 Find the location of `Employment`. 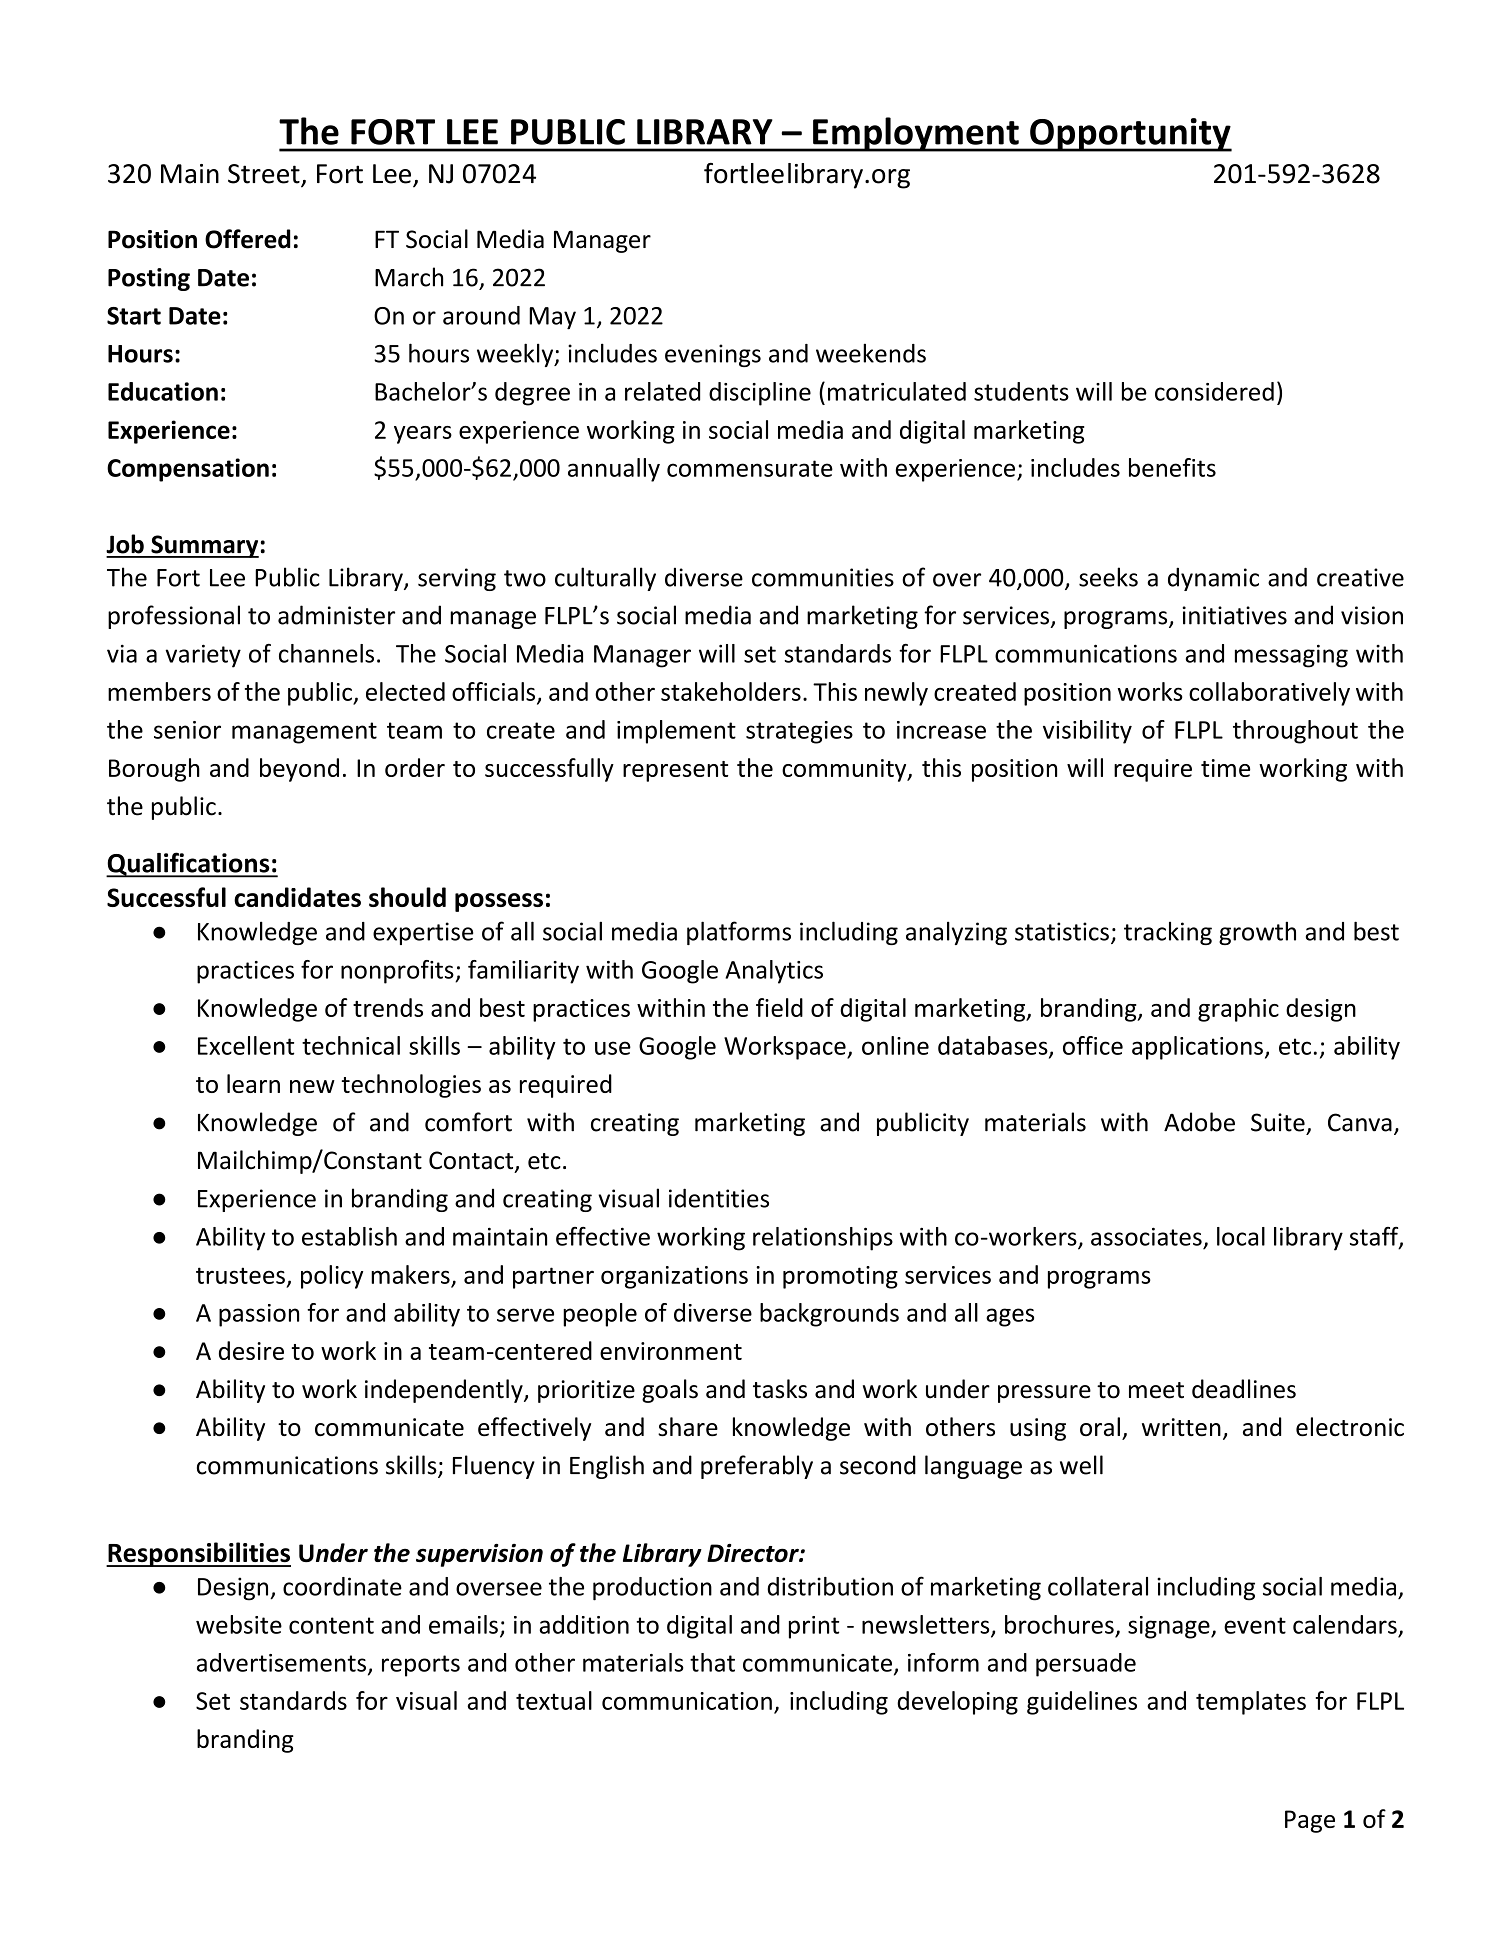

Employment is located at coordinates (916, 134).
